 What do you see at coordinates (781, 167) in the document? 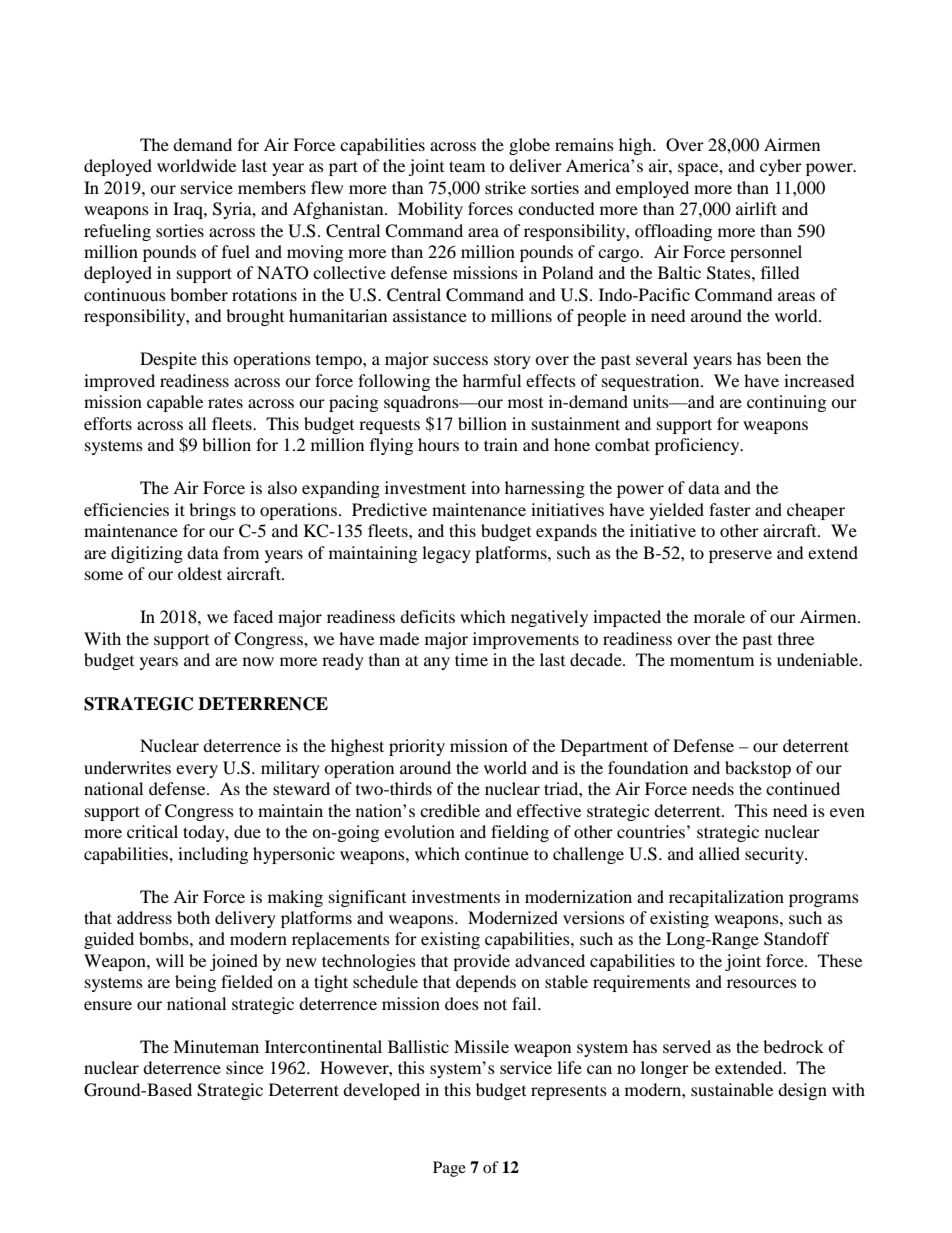
I see `cyber` at bounding box center [781, 167].
